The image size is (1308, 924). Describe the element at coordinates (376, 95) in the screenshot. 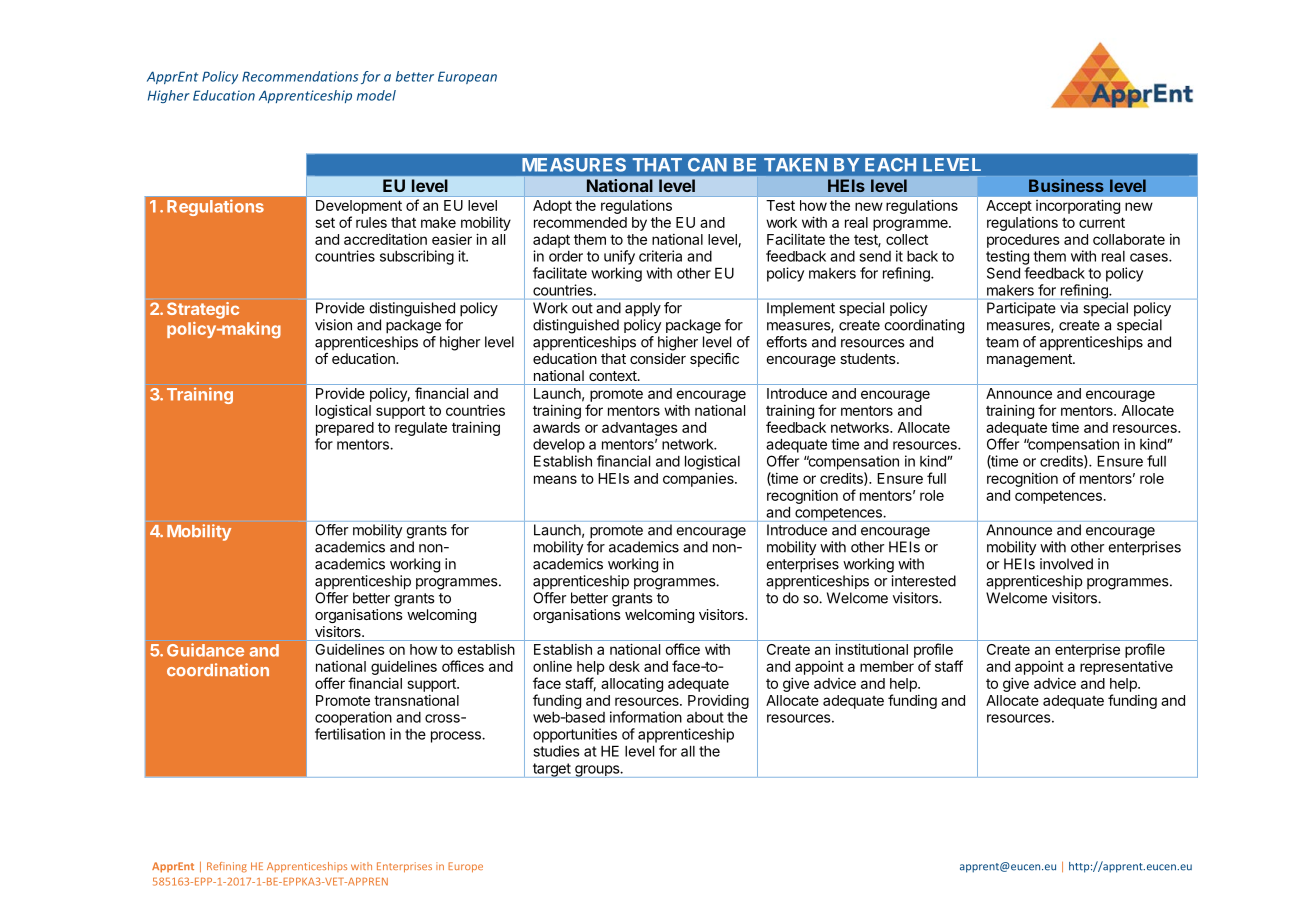

I see `model` at that location.
